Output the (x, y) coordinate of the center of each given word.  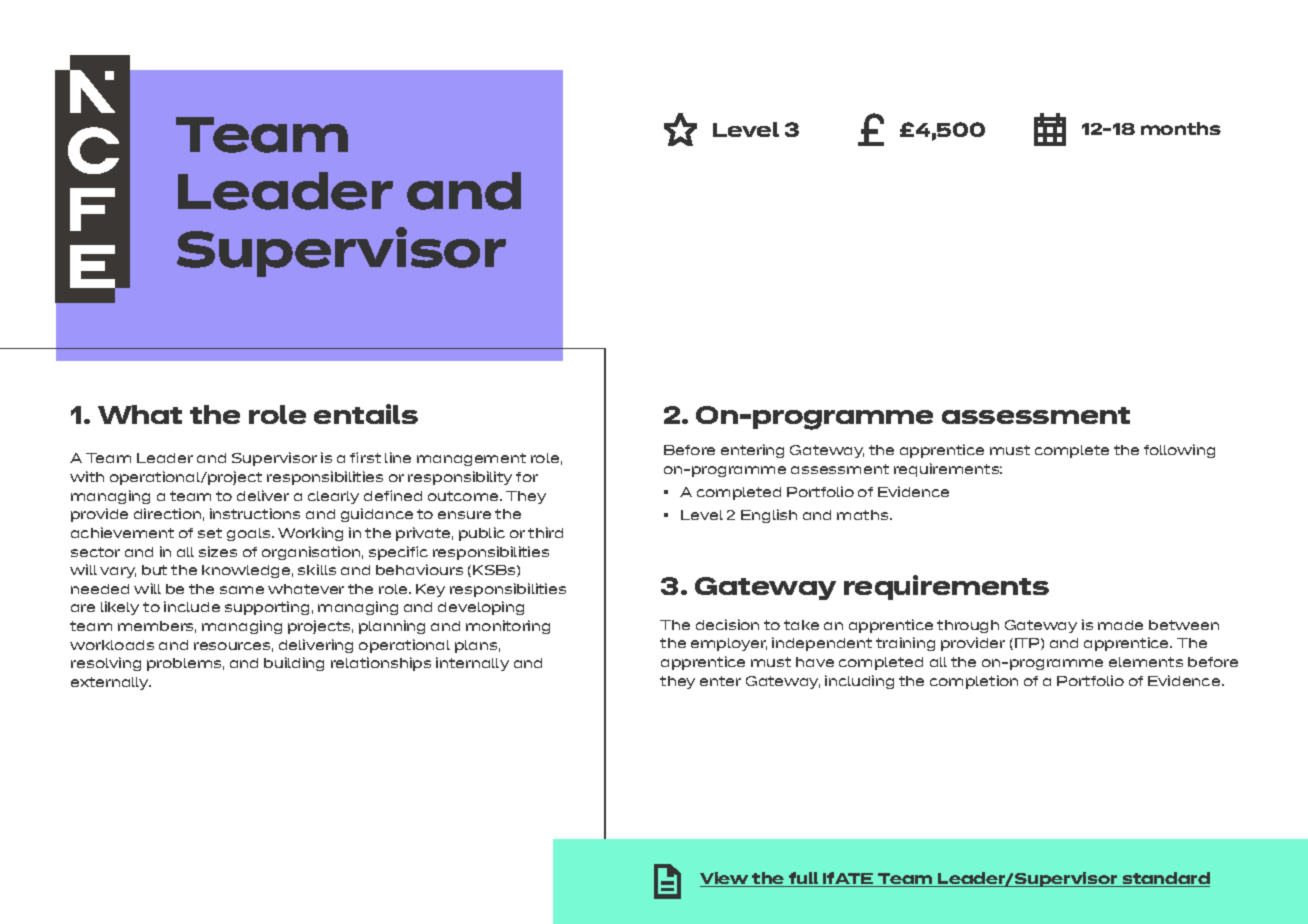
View (725, 879)
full (804, 879)
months (1181, 128)
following (1179, 451)
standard (1165, 879)
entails (366, 414)
